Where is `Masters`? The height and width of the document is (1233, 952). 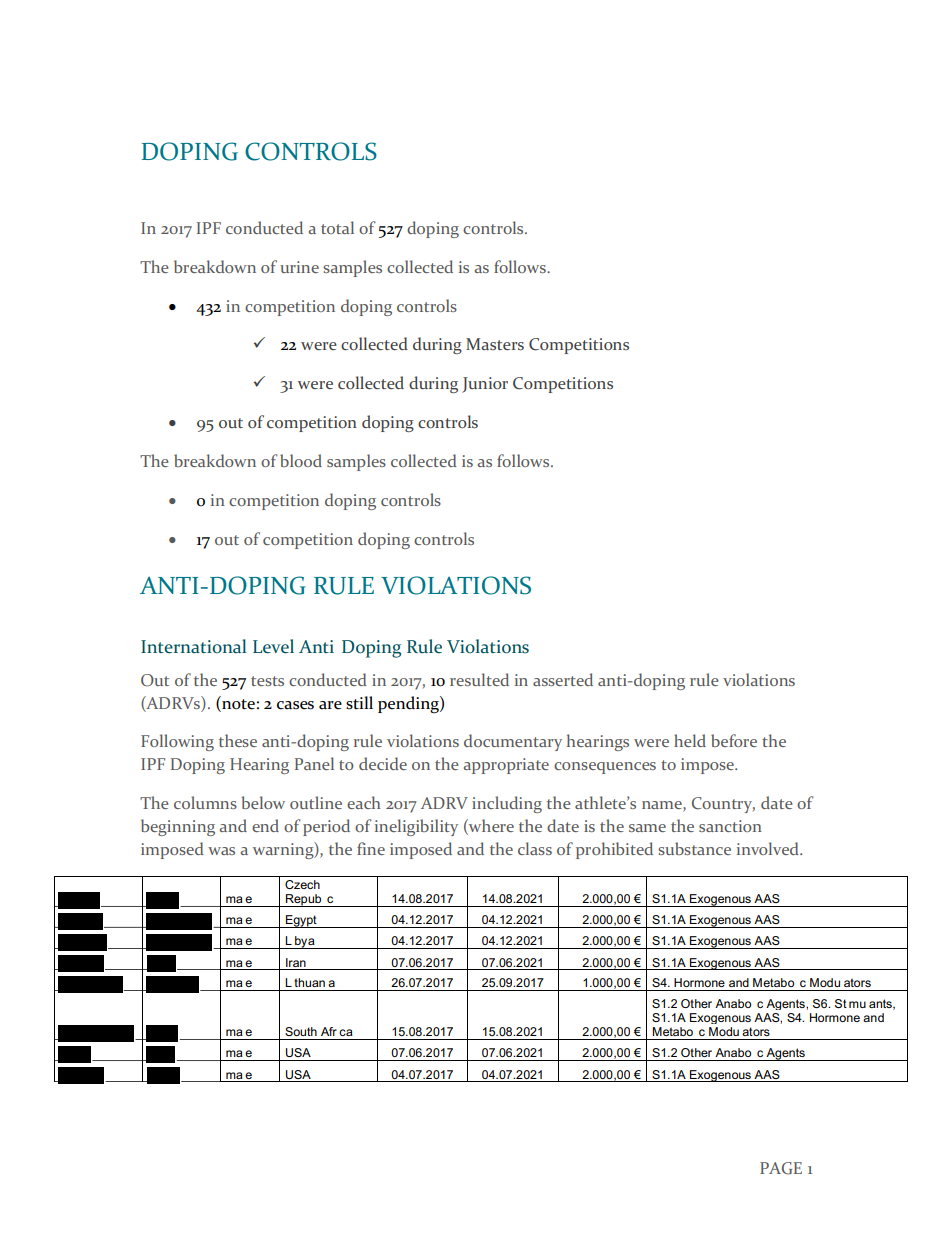
Masters is located at coordinates (495, 344).
